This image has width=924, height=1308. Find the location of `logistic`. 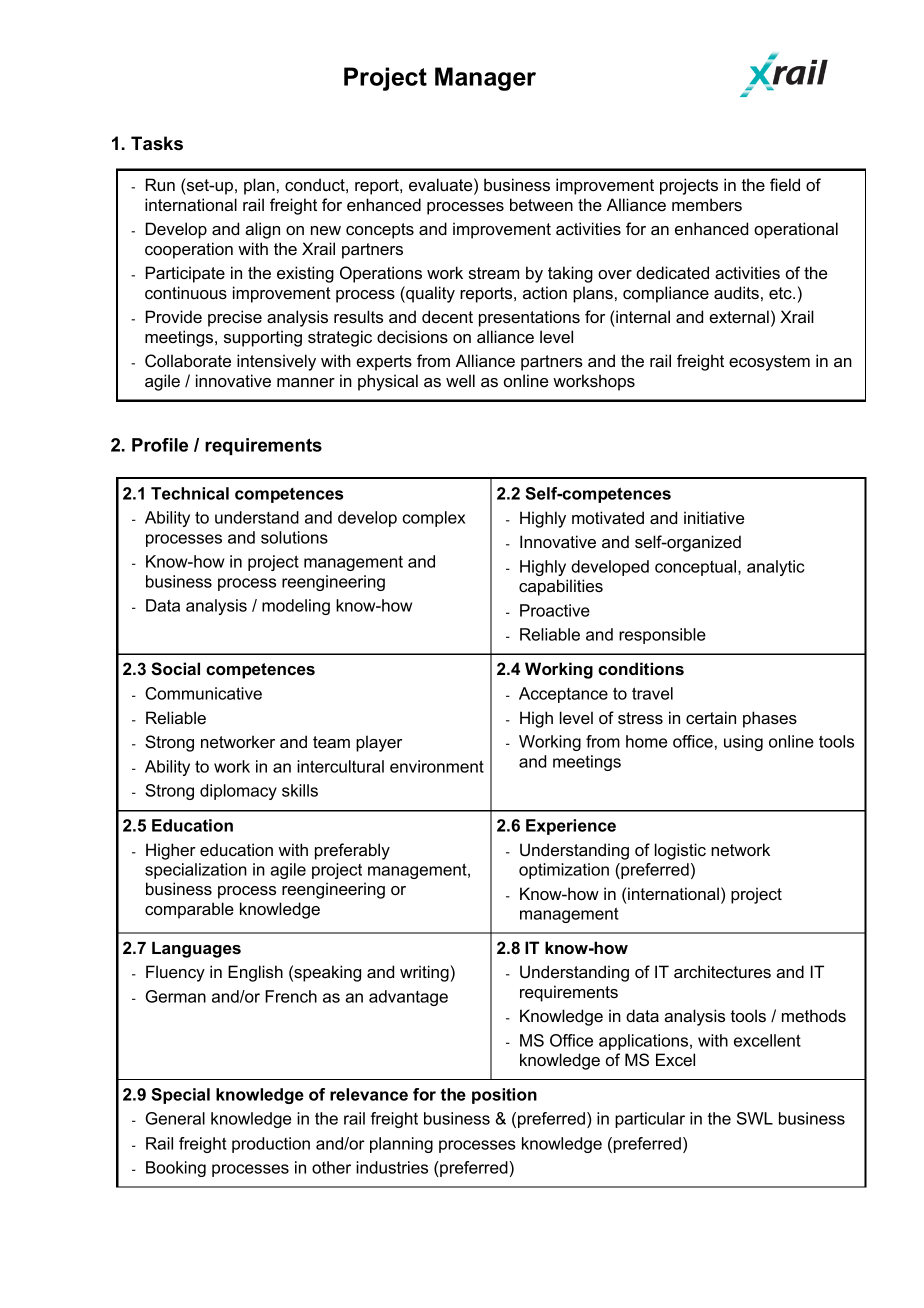

logistic is located at coordinates (680, 851).
